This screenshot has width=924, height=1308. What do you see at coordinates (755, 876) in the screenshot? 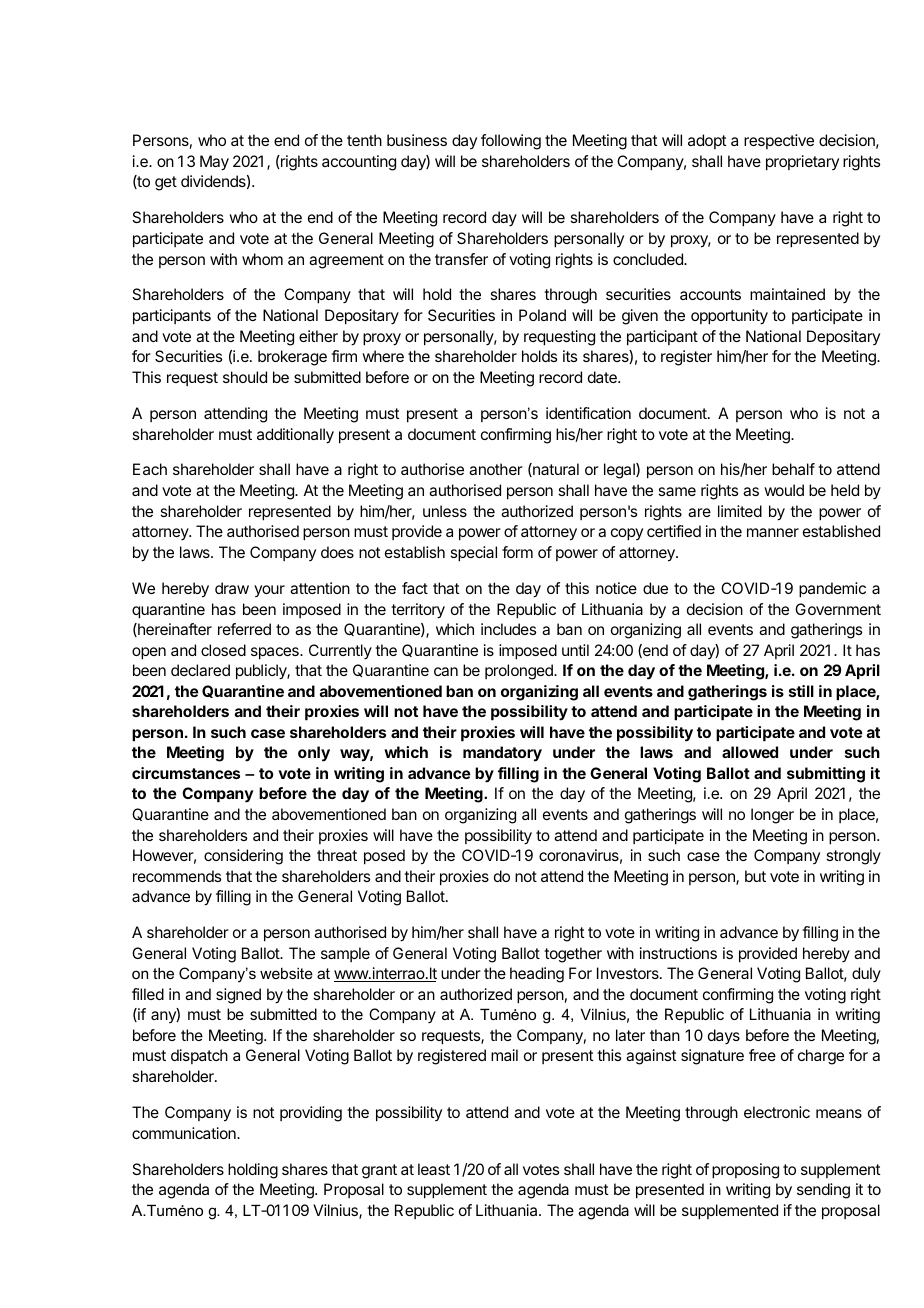
I see `but` at bounding box center [755, 876].
